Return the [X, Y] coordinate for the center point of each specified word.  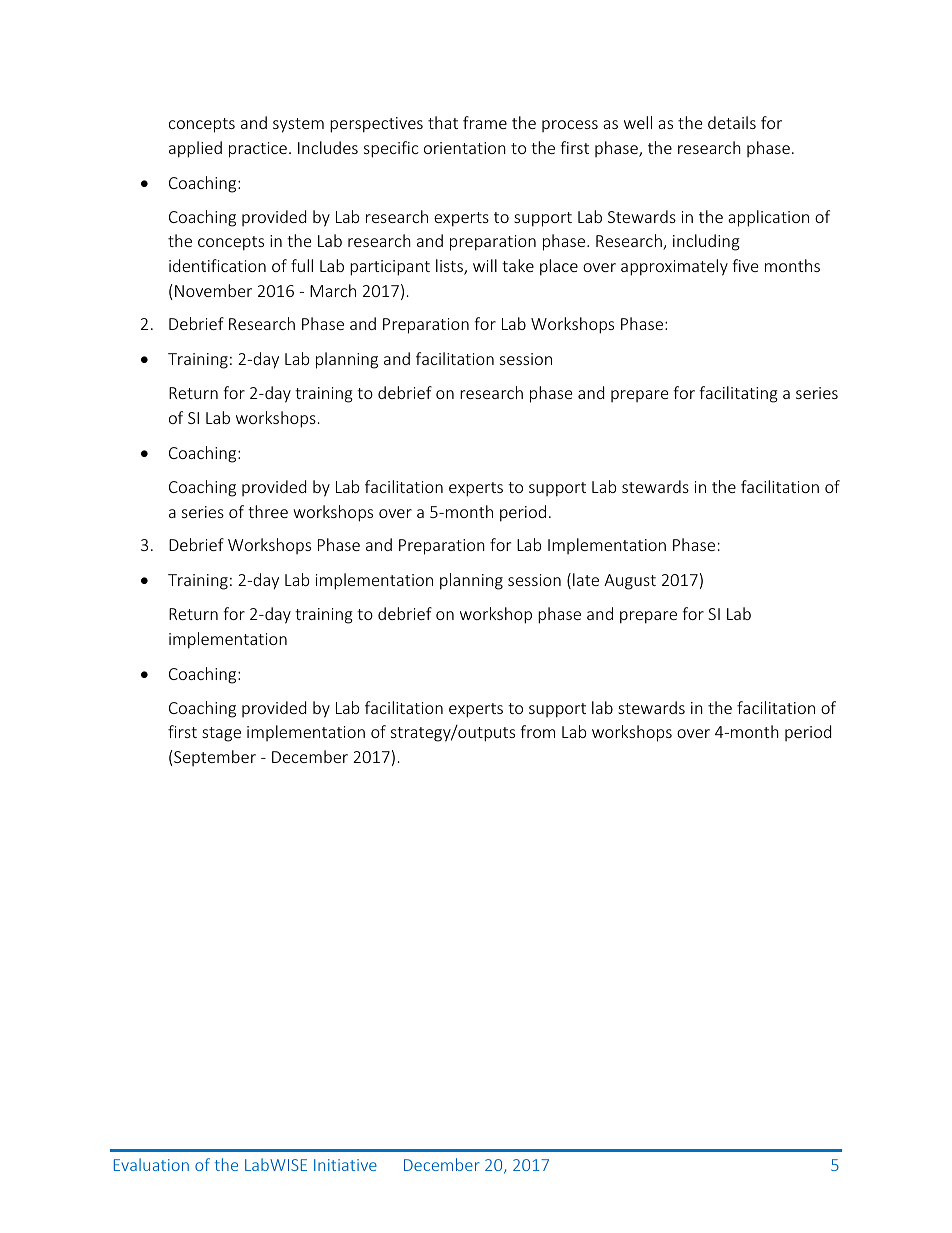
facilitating [738, 394]
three [268, 511]
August [630, 582]
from [537, 731]
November [213, 290]
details [732, 122]
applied [195, 149]
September [214, 758]
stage [221, 734]
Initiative [345, 1165]
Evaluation [151, 1164]
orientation [465, 148]
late [586, 579]
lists [450, 267]
